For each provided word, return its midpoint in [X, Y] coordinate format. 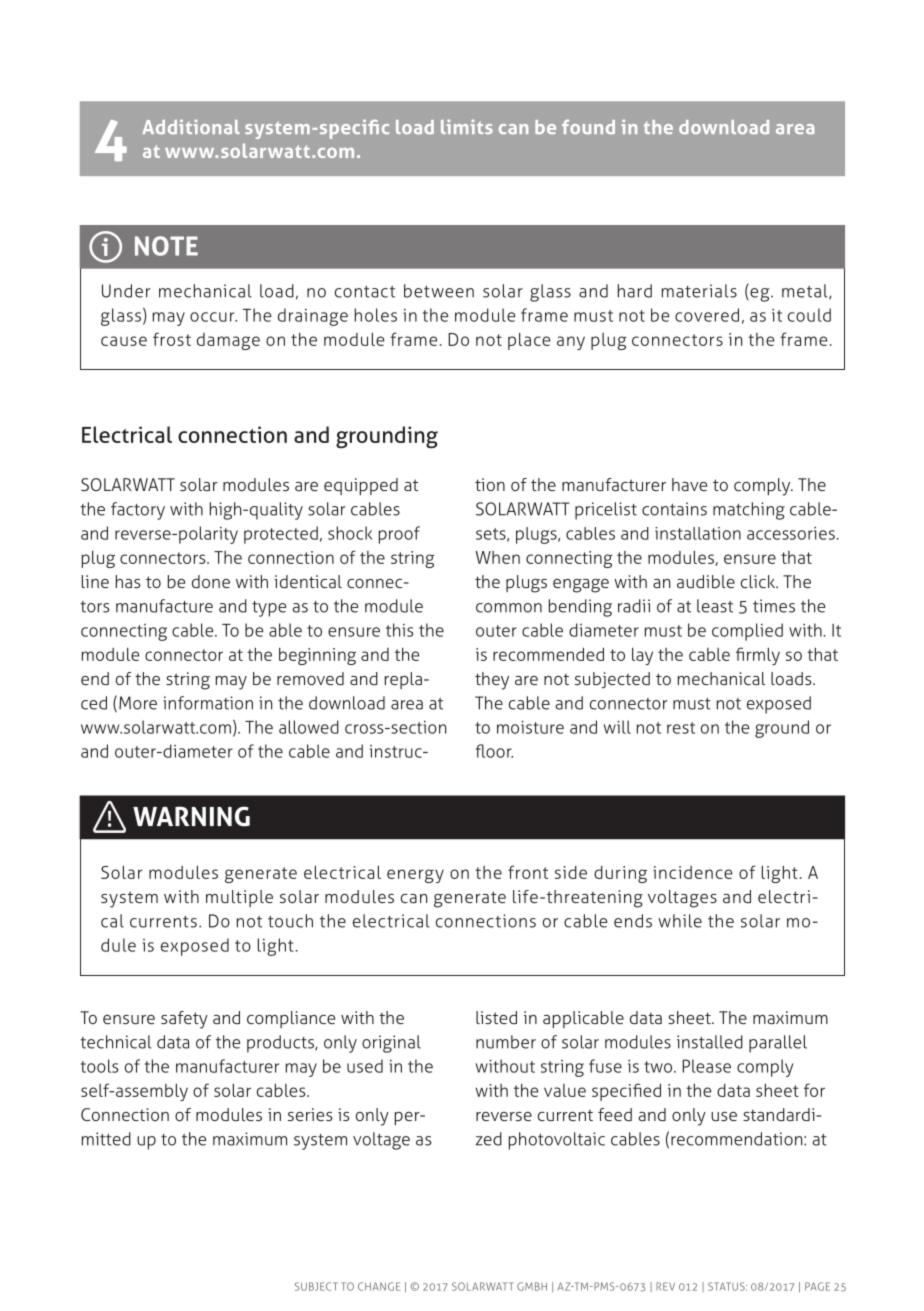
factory [138, 511]
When [497, 557]
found [588, 127]
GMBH [532, 1286]
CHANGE [379, 1286]
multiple [239, 898]
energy [415, 876]
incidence [692, 872]
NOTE [166, 246]
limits [467, 127]
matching [749, 511]
